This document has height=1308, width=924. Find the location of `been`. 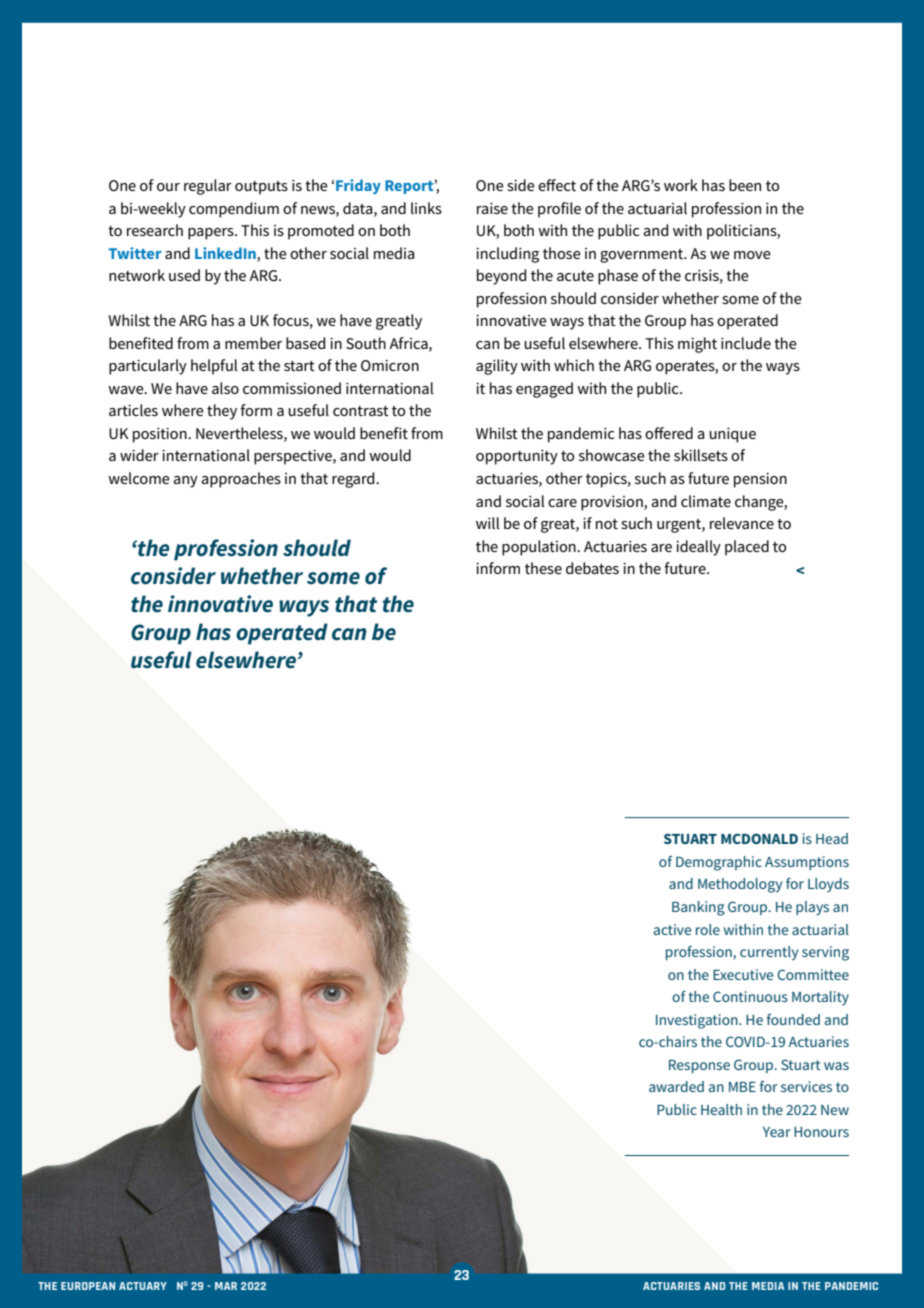

been is located at coordinates (745, 185).
